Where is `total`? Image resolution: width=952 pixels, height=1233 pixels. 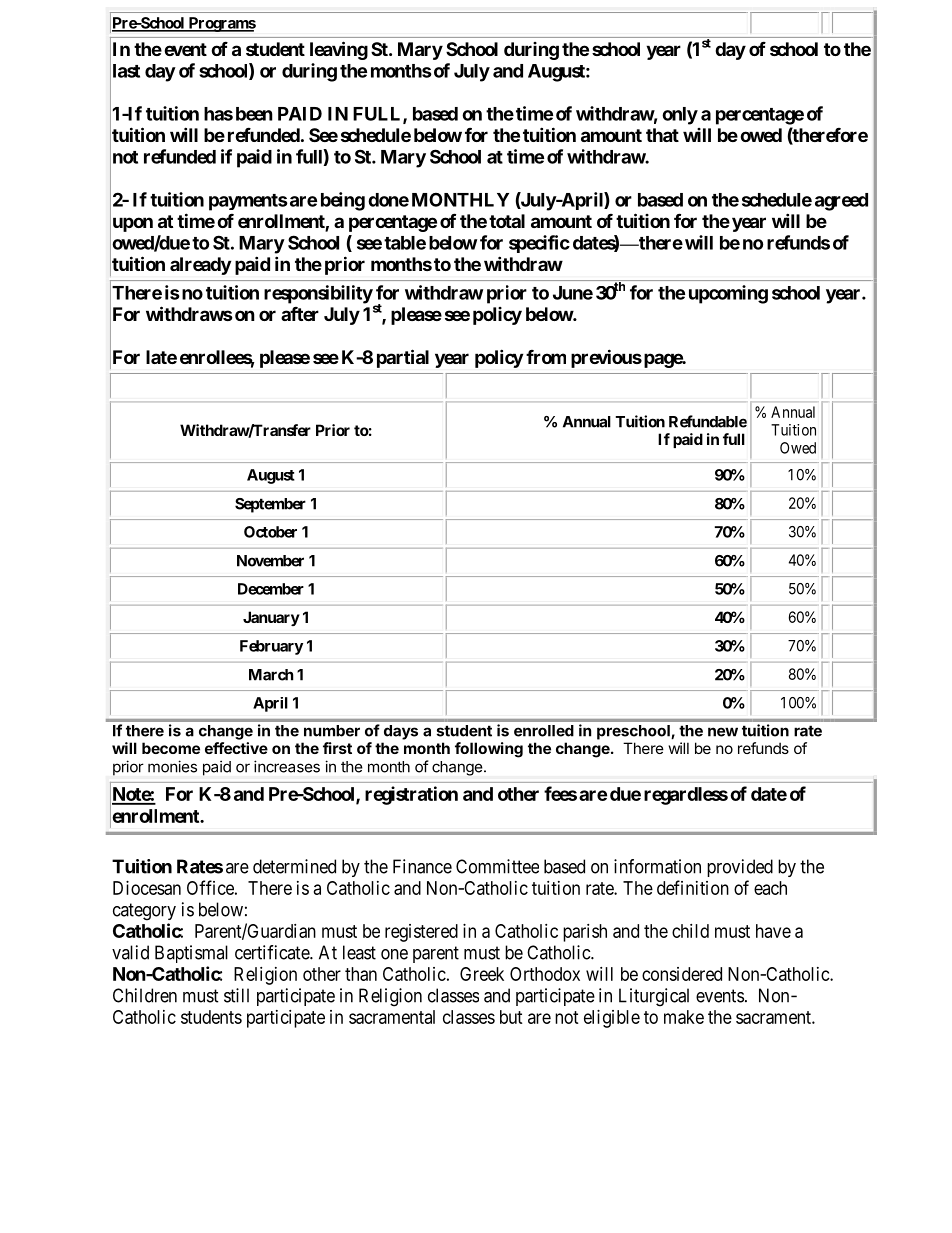 total is located at coordinates (507, 221).
